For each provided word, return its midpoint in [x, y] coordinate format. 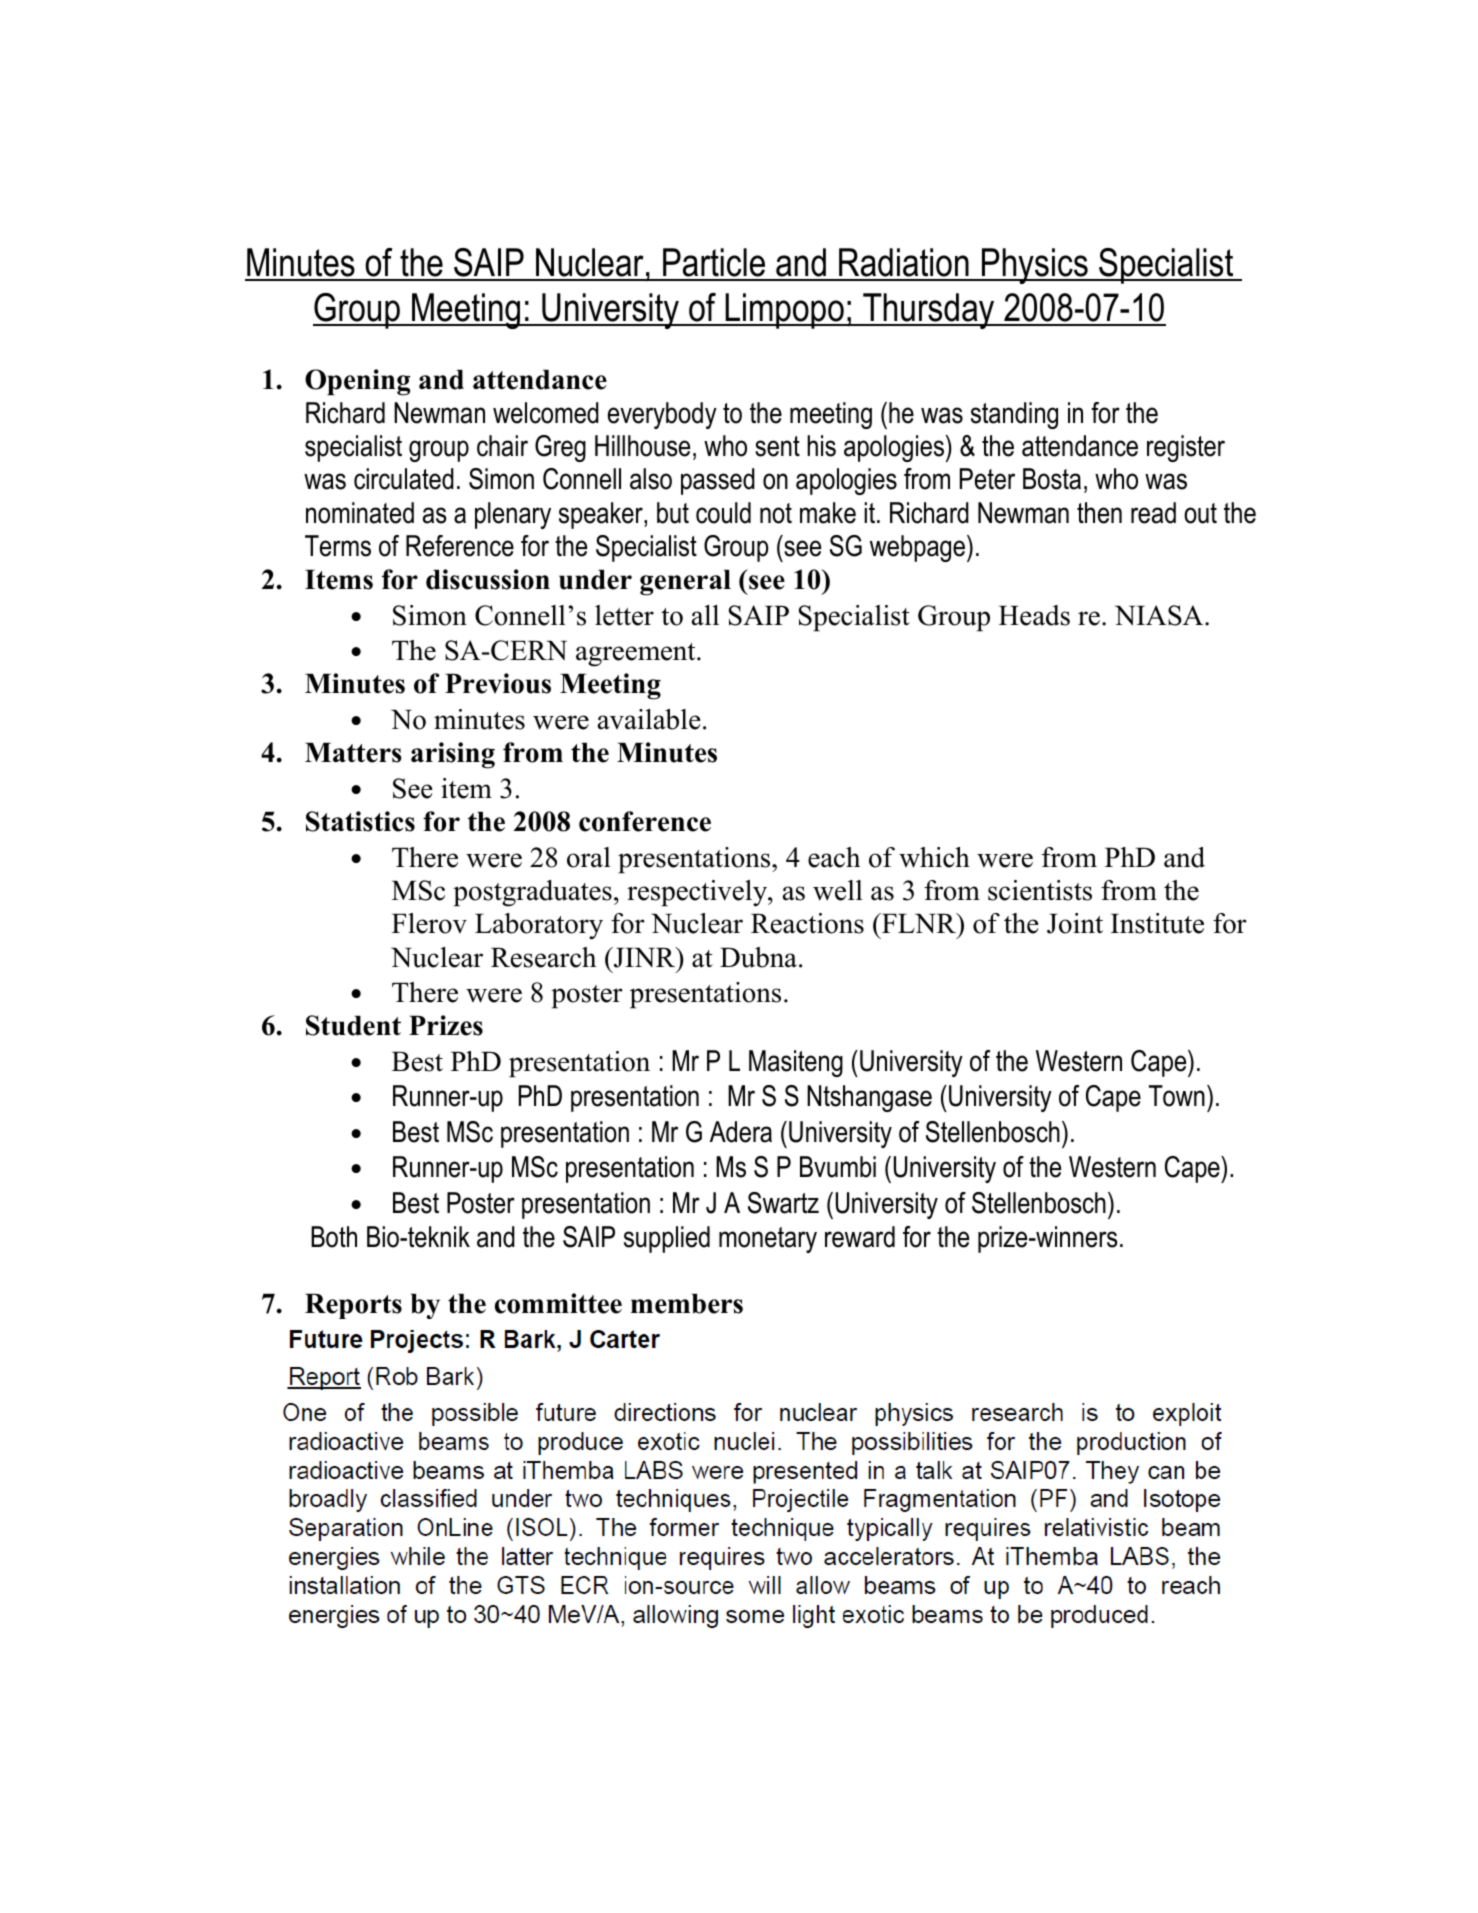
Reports [353, 1306]
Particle [714, 264]
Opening [357, 382]
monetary [768, 1240]
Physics [1035, 266]
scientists [1040, 890]
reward [860, 1237]
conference [645, 821]
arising [453, 755]
